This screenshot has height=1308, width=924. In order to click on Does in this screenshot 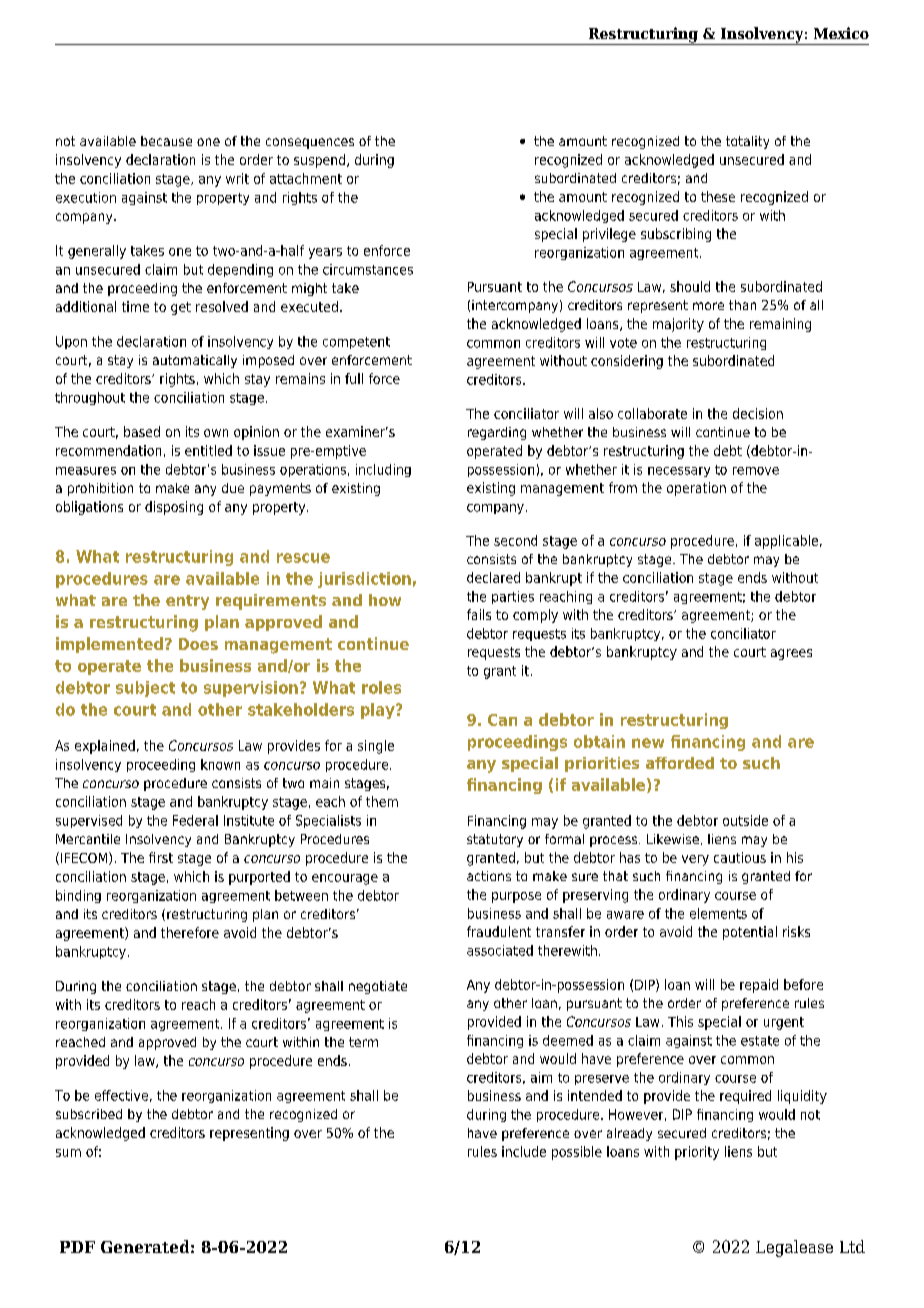, I will do `click(198, 644)`.
